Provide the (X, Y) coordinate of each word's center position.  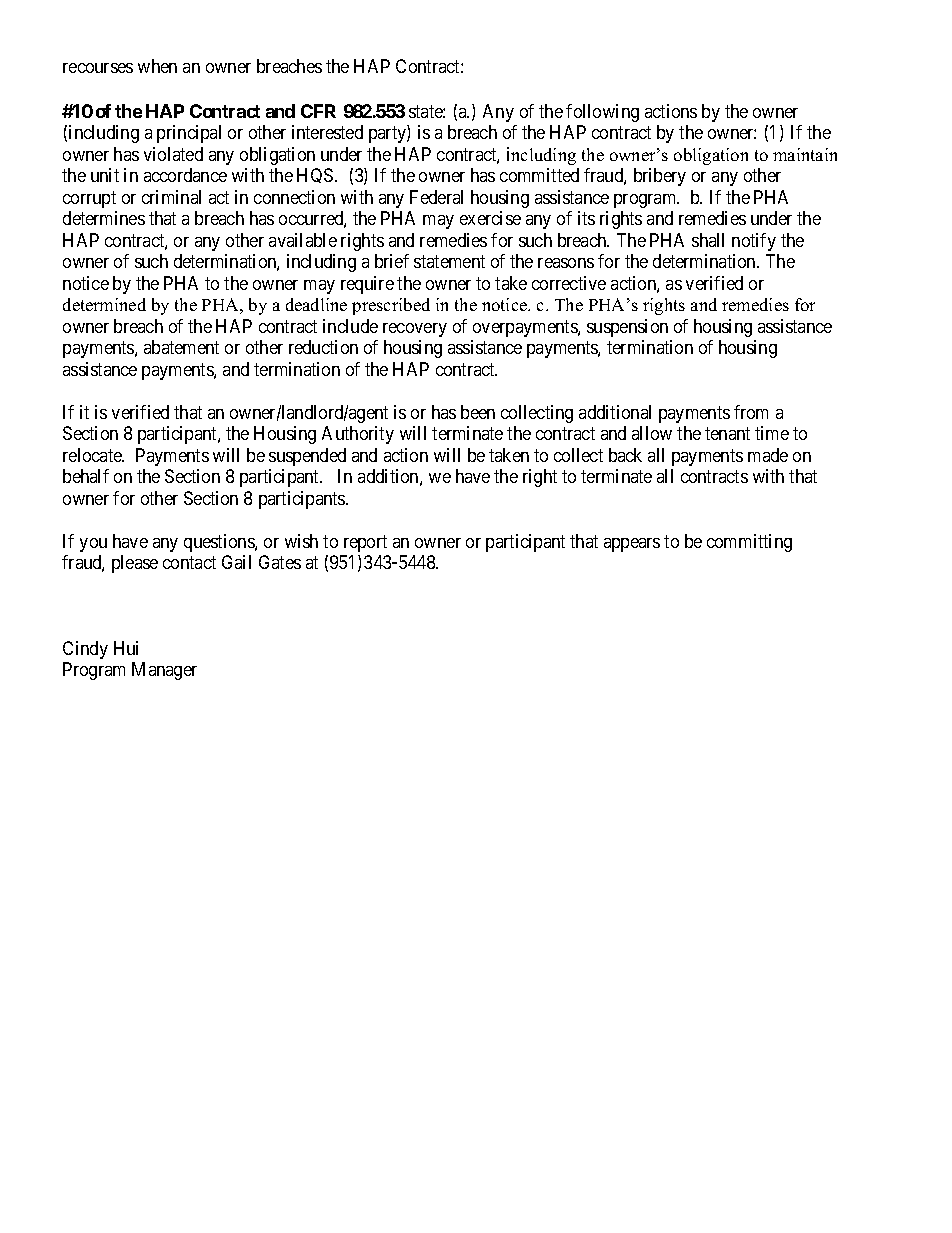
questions (220, 543)
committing (749, 543)
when (157, 66)
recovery (415, 330)
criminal (171, 197)
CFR (318, 111)
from (751, 412)
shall (708, 240)
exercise (490, 218)
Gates (280, 562)
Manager (164, 671)
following (602, 113)
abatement (181, 347)
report (365, 543)
